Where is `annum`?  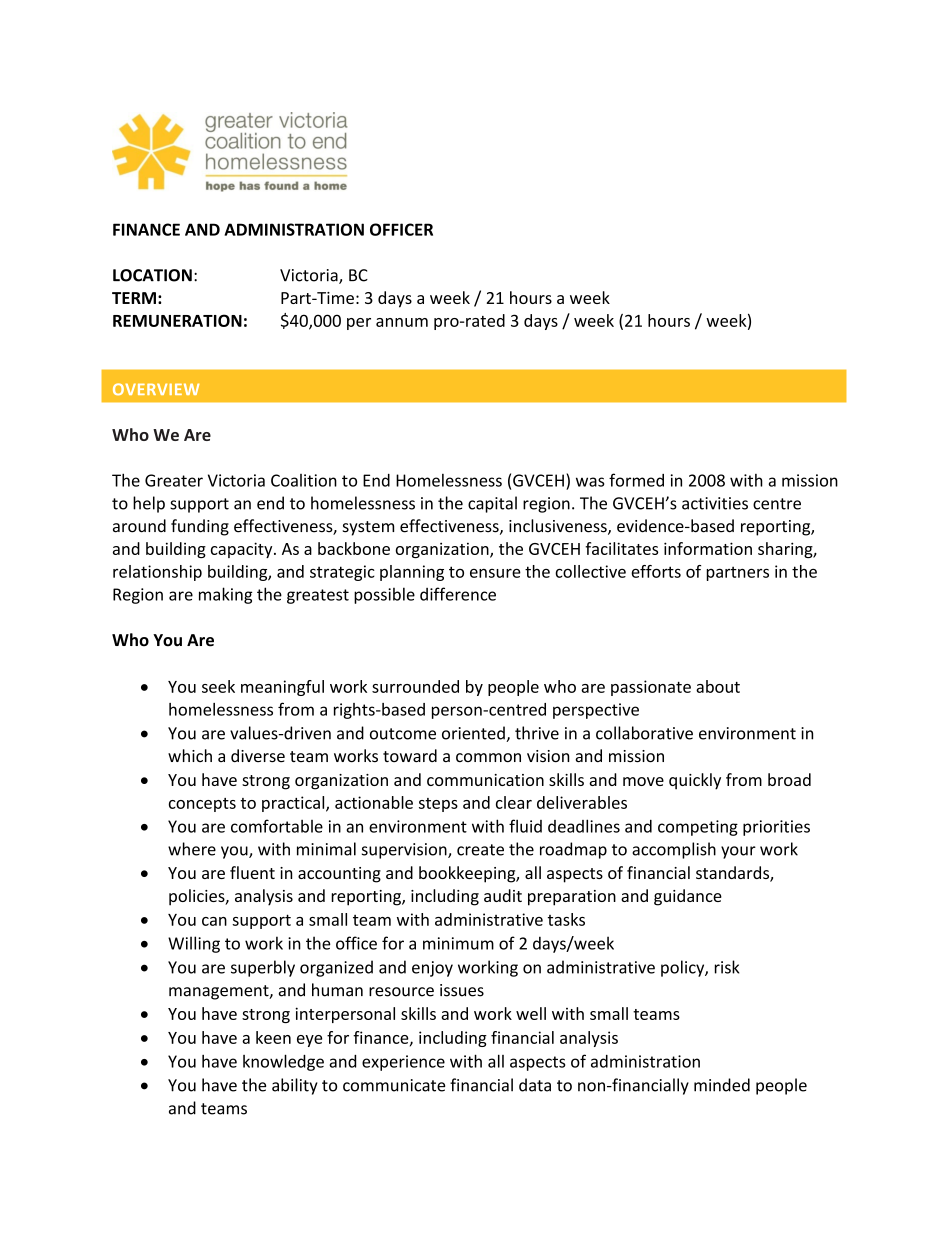 annum is located at coordinates (402, 322).
